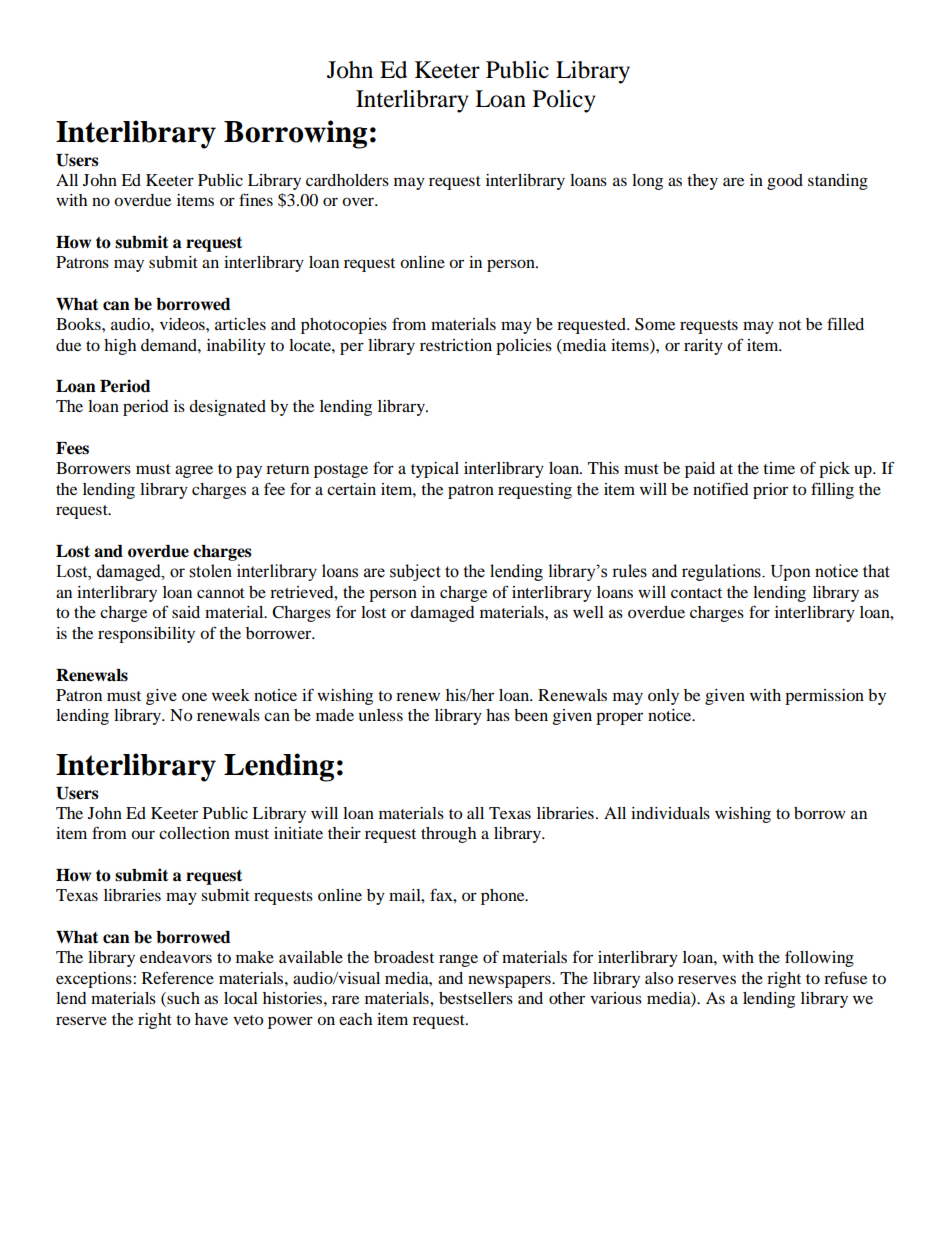  Describe the element at coordinates (227, 408) in the image. I see `designated` at that location.
